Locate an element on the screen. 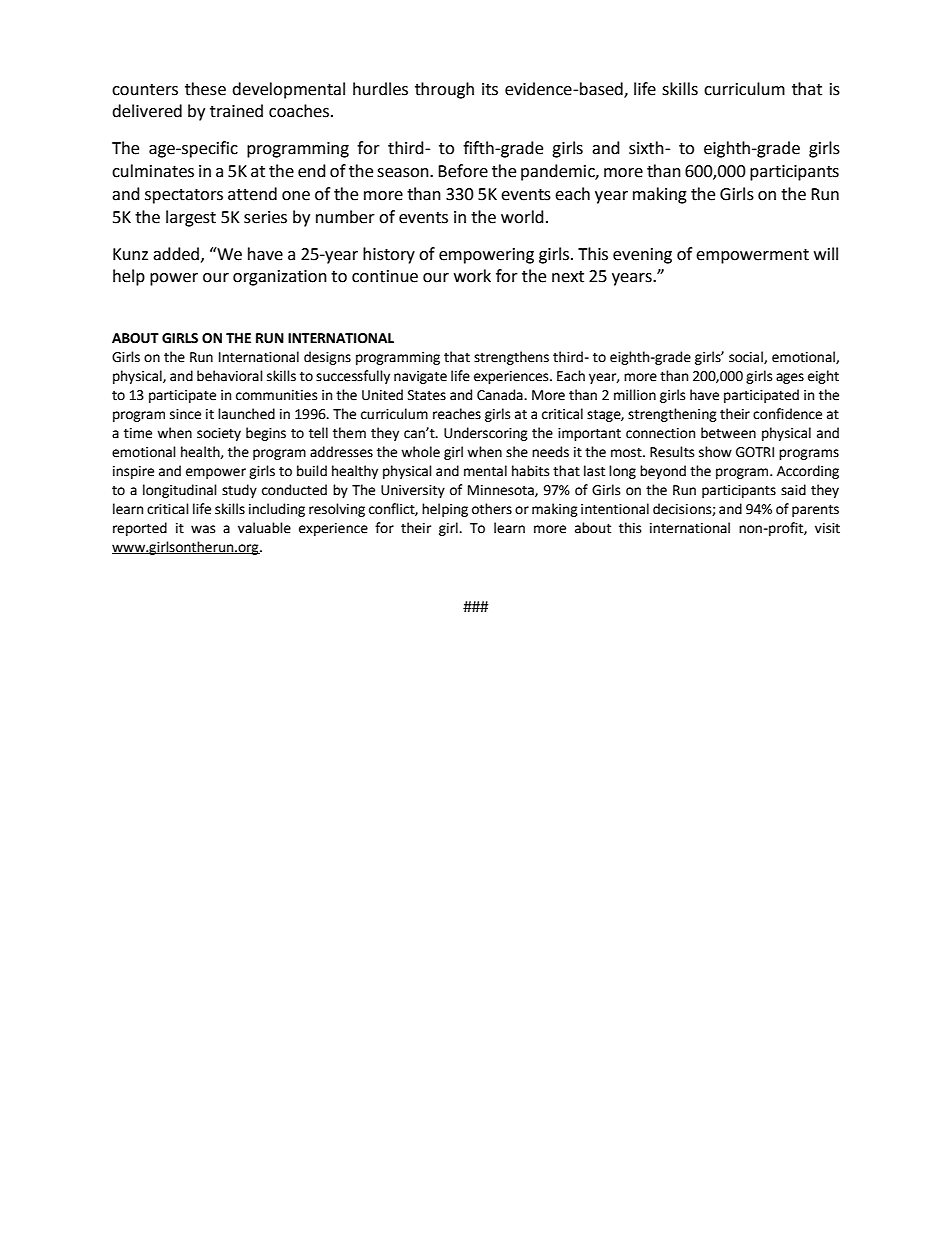 The height and width of the screenshot is (1233, 952). added is located at coordinates (177, 254).
